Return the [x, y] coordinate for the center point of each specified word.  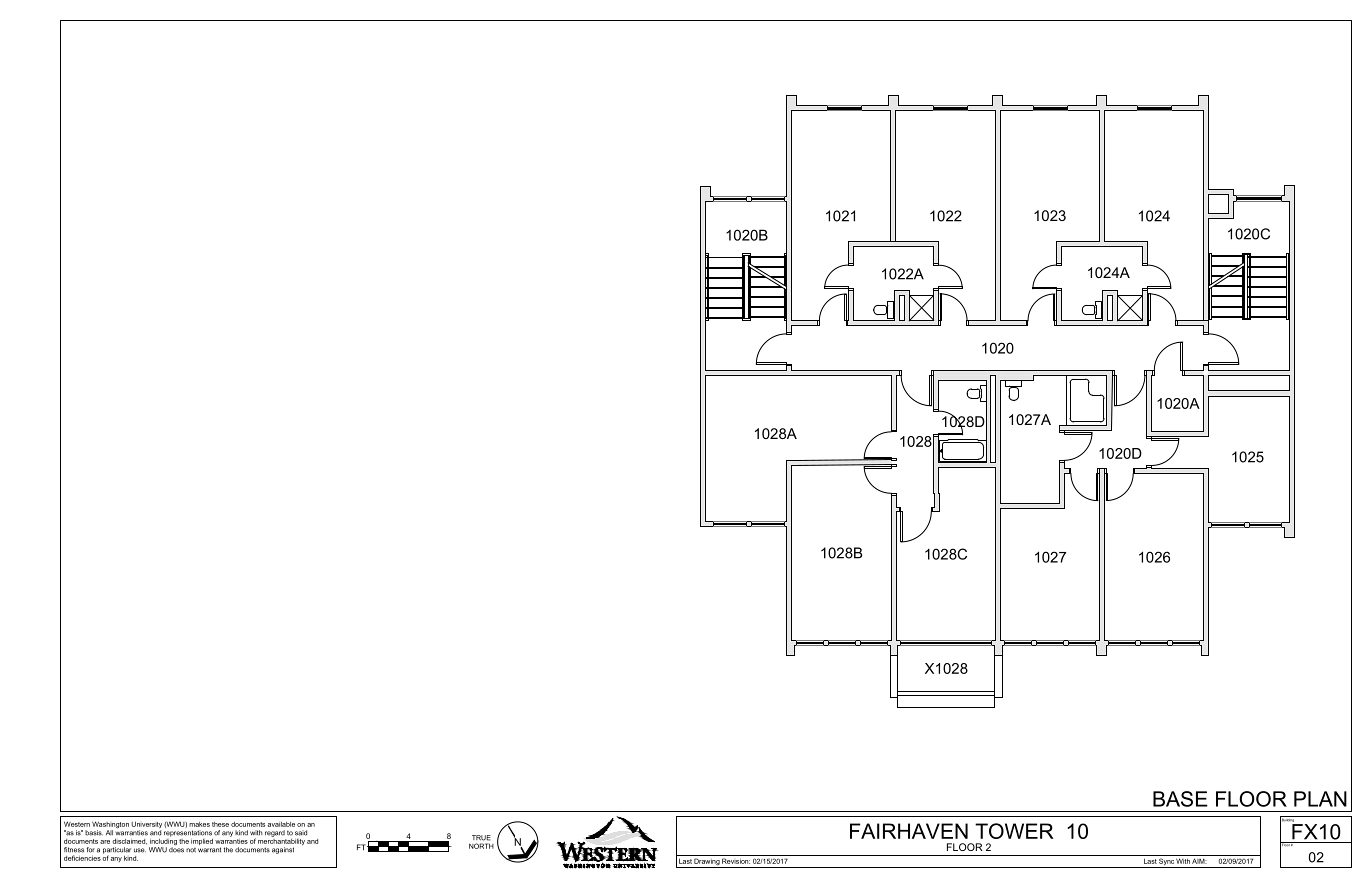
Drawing [707, 863]
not [191, 850]
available [281, 824]
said [301, 833]
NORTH [481, 846]
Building [1288, 820]
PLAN [1320, 799]
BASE [1180, 799]
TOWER [1014, 831]
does [176, 850]
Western [77, 824]
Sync [1166, 863]
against [283, 850]
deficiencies [82, 858]
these [220, 824]
